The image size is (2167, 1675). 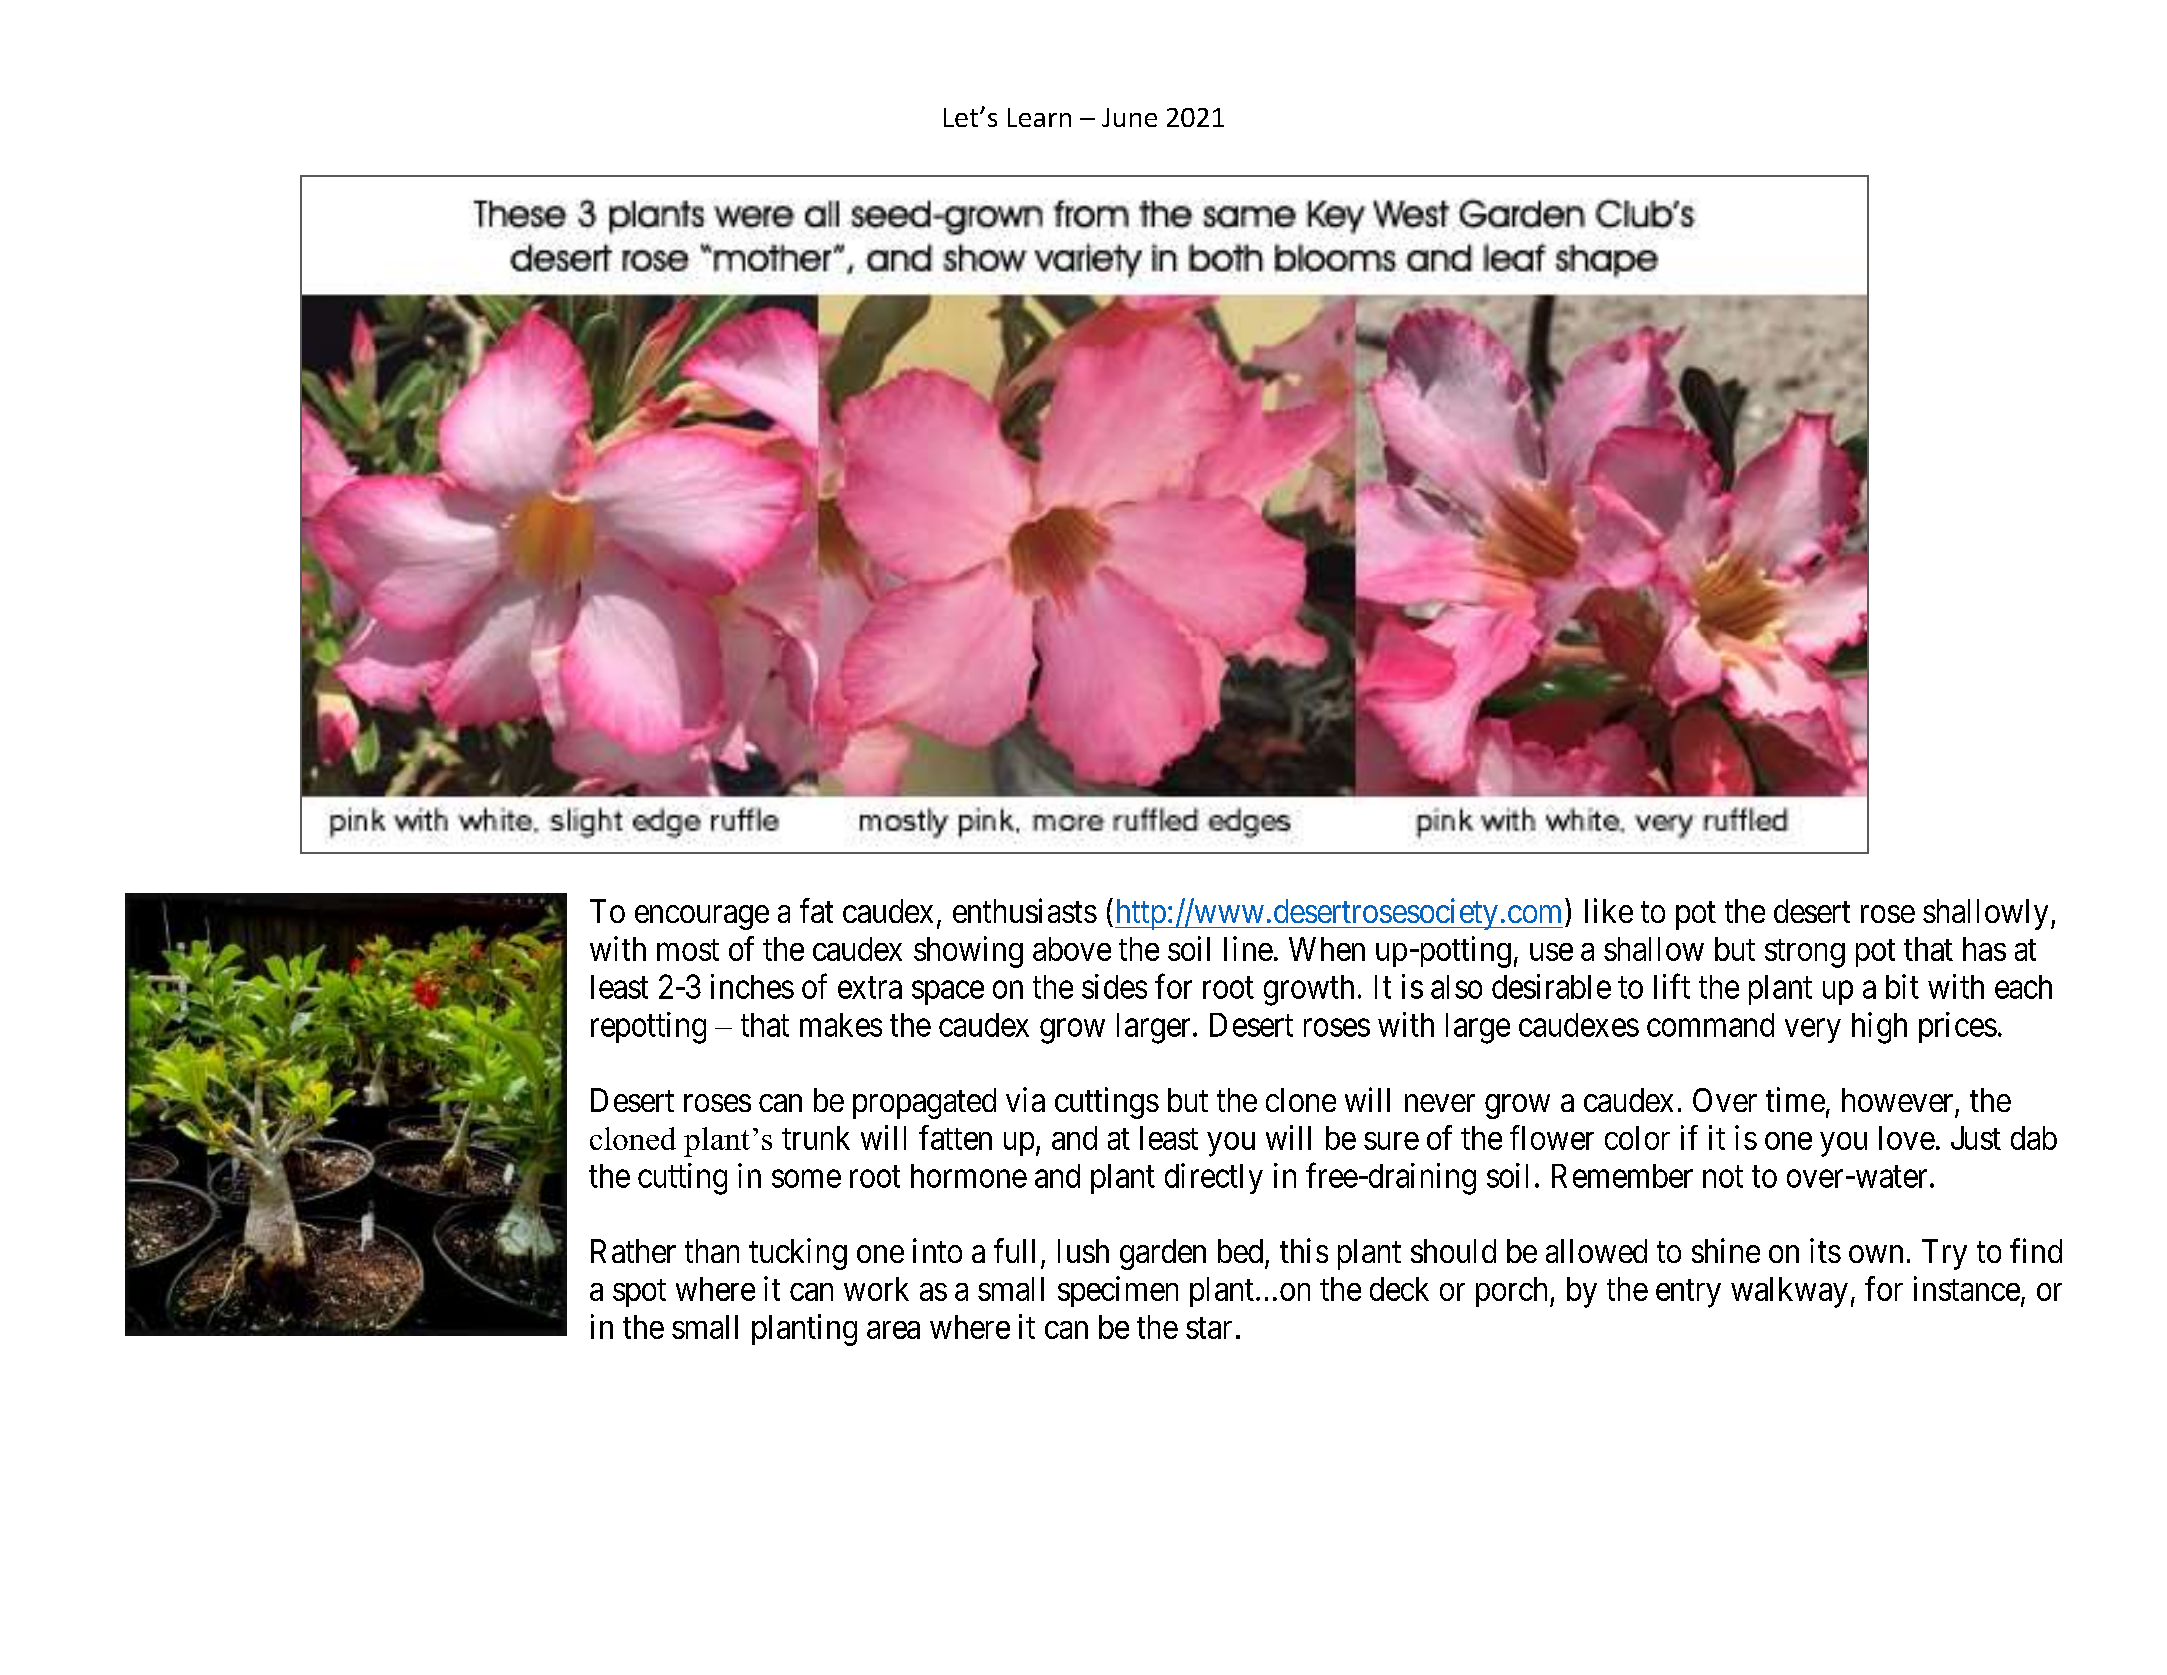 What do you see at coordinates (1456, 987) in the document?
I see `also` at bounding box center [1456, 987].
